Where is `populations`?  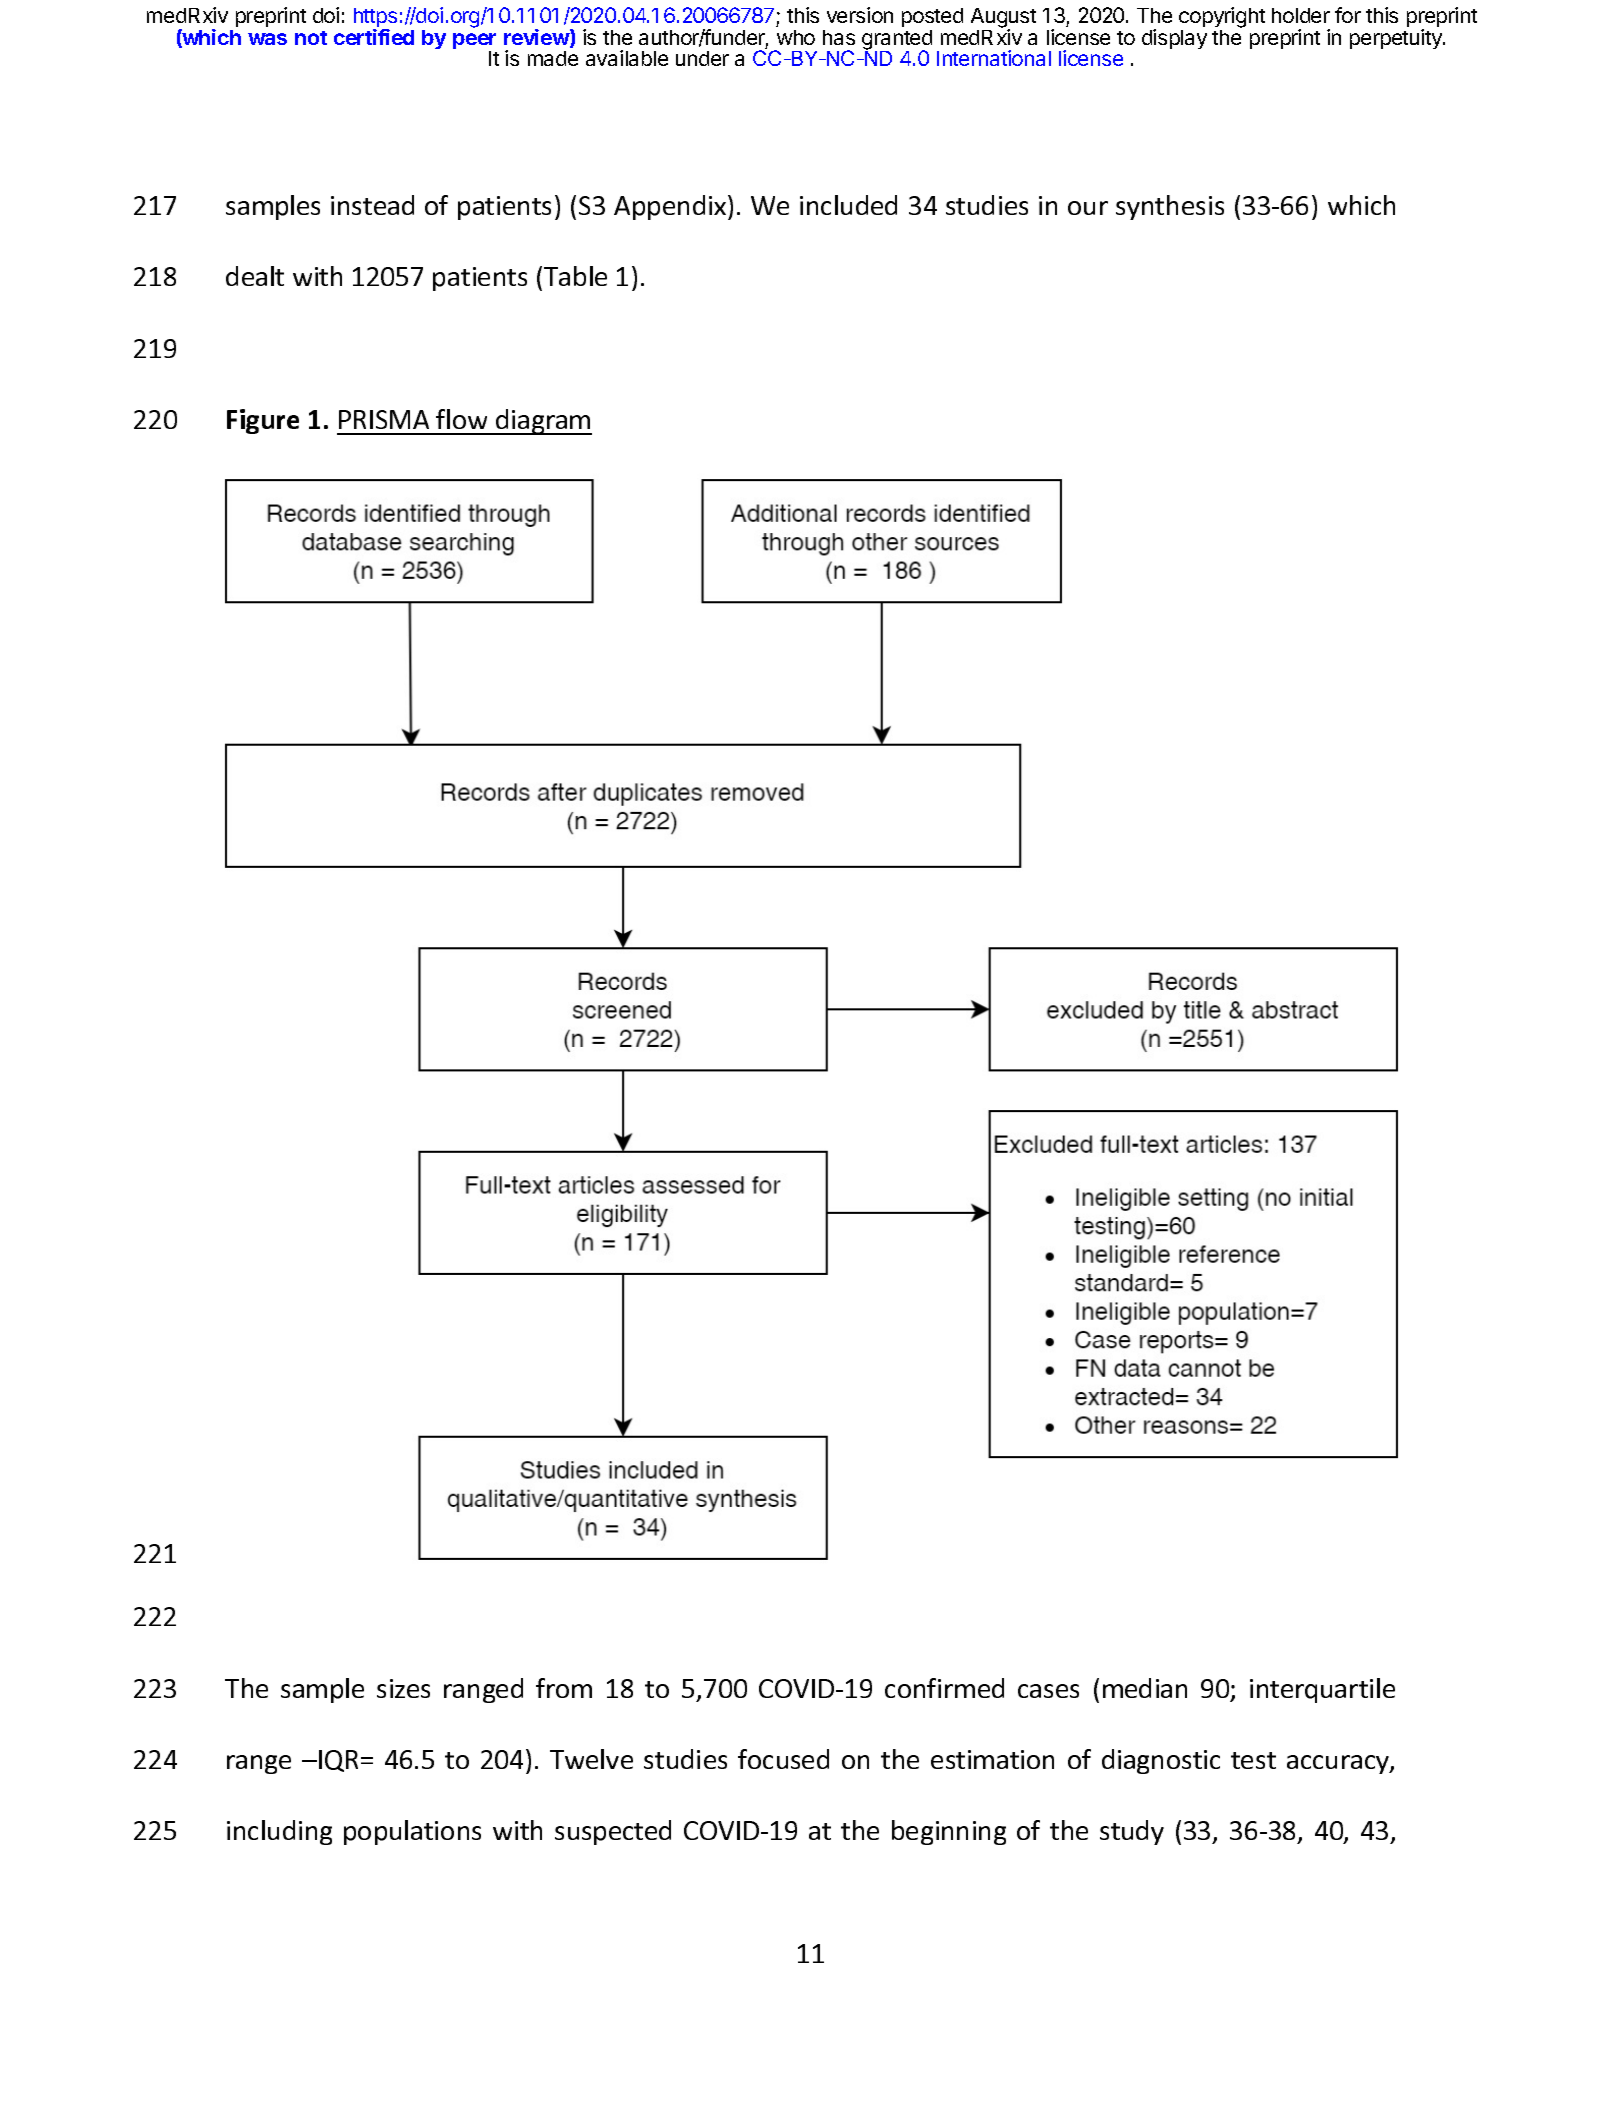 populations is located at coordinates (412, 1832).
